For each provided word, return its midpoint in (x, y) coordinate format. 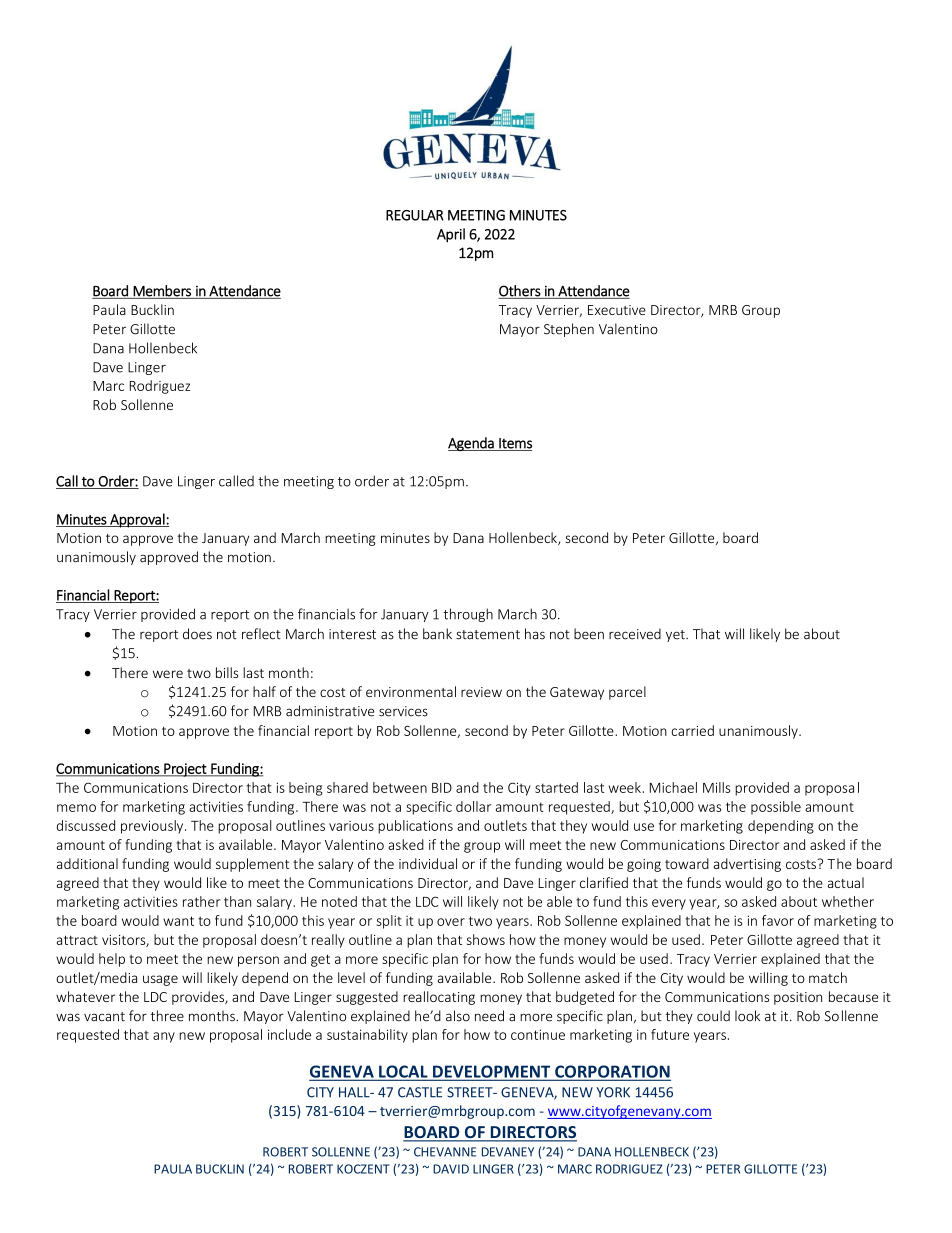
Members (162, 292)
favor (778, 920)
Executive (617, 310)
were (168, 674)
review (481, 692)
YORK (613, 1092)
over (451, 922)
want (178, 921)
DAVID (451, 1169)
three (167, 1016)
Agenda (472, 444)
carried (692, 730)
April (451, 235)
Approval (137, 520)
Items (514, 444)
